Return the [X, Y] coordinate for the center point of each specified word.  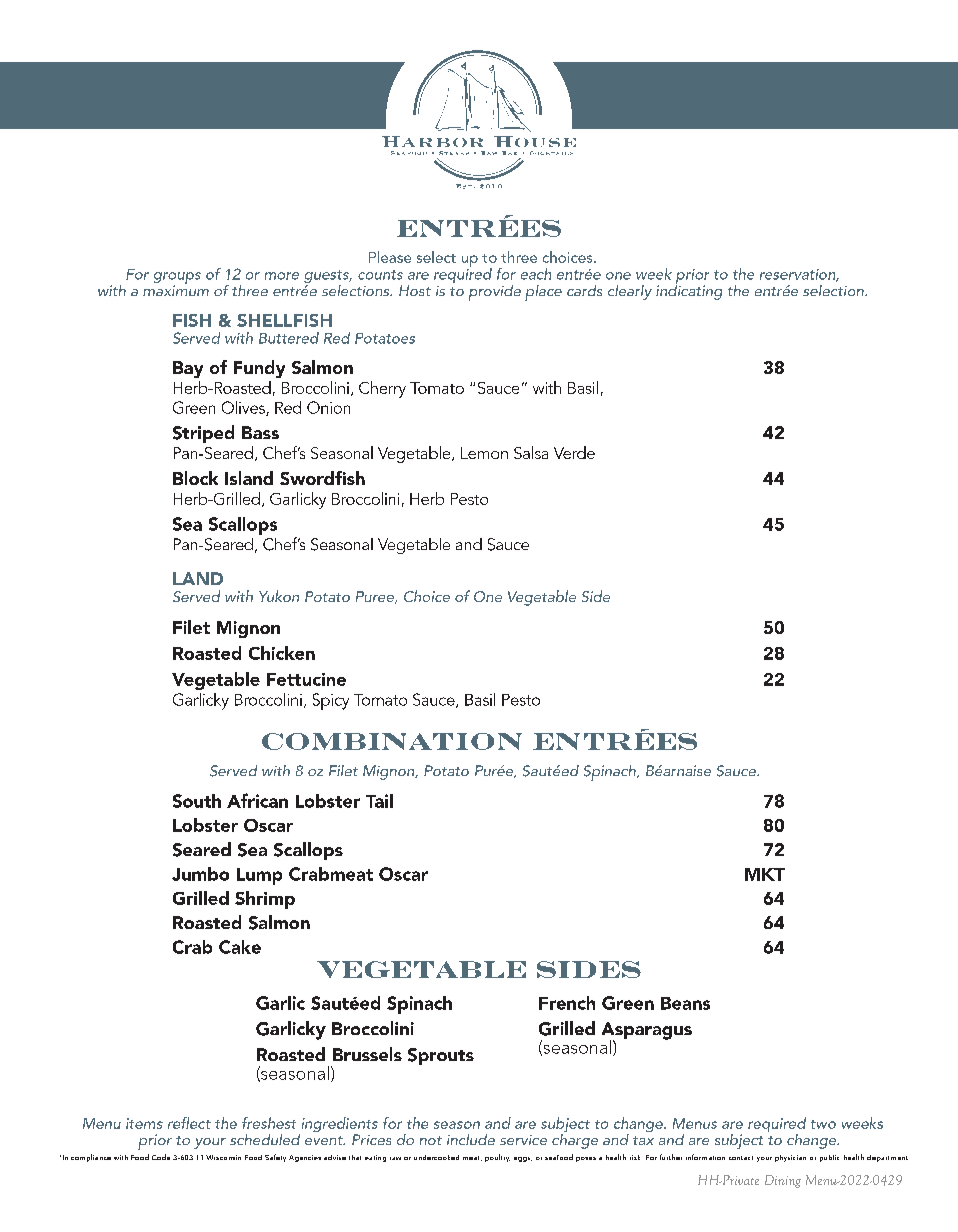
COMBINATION [392, 741]
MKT [765, 874]
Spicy [331, 701]
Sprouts [441, 1056]
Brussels [367, 1054]
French [567, 1003]
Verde [574, 452]
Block [195, 478]
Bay [188, 369]
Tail [379, 801]
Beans [685, 1003]
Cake [240, 947]
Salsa [531, 452]
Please [390, 257]
